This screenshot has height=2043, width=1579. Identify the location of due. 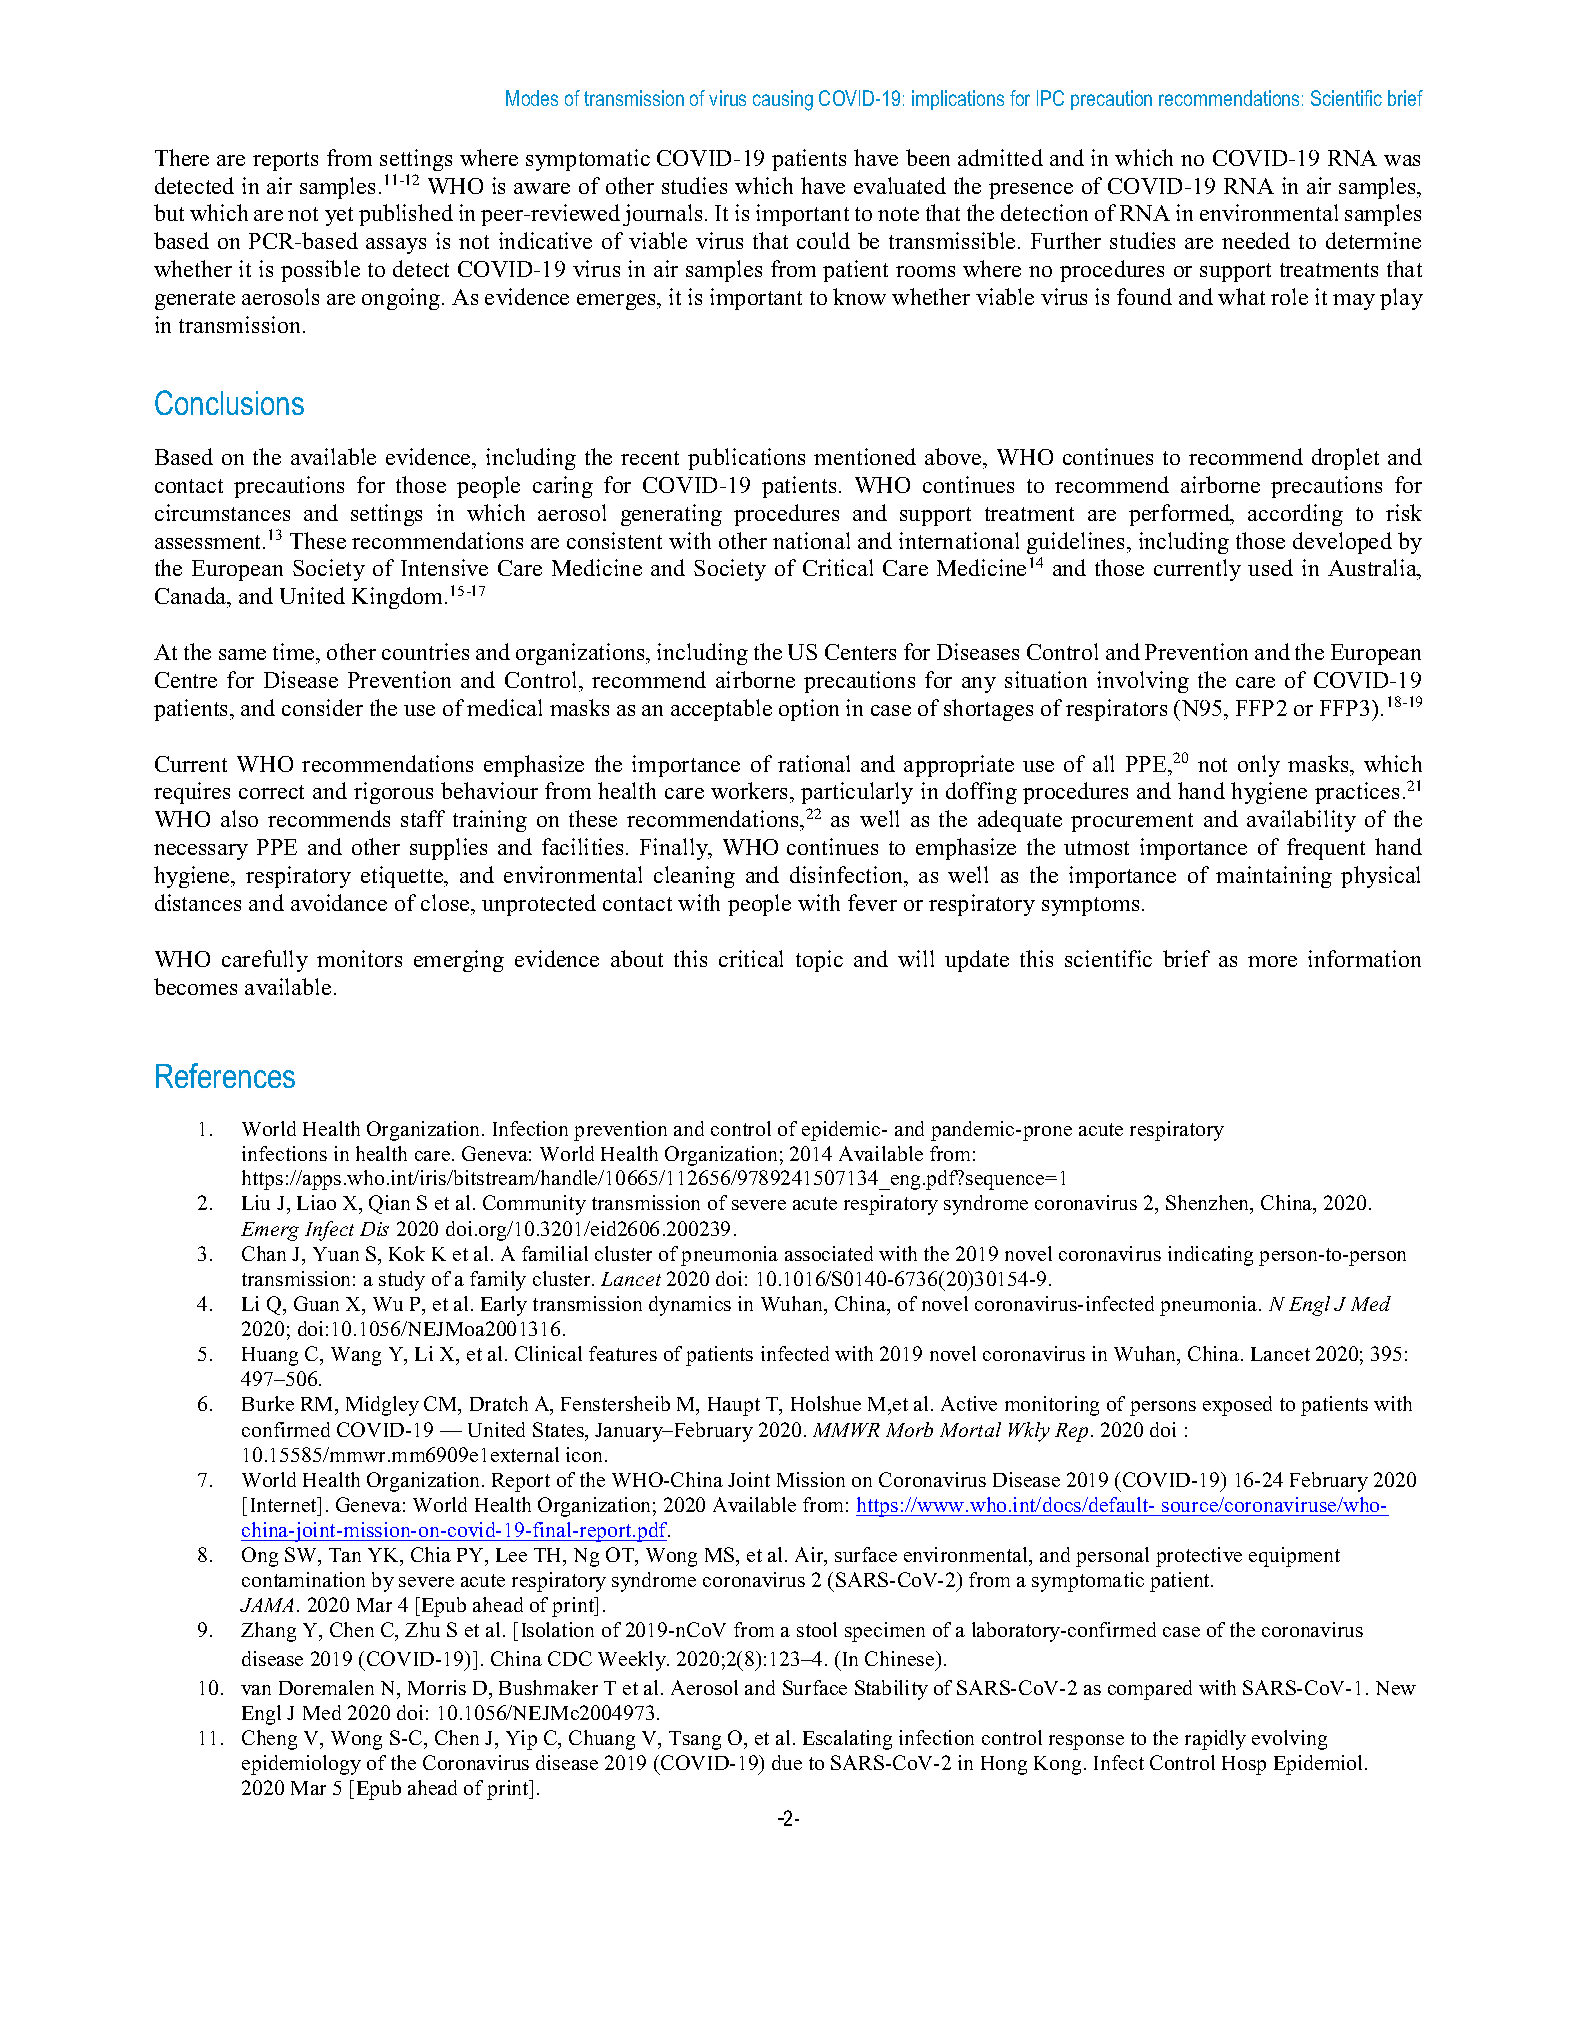
(787, 1762).
